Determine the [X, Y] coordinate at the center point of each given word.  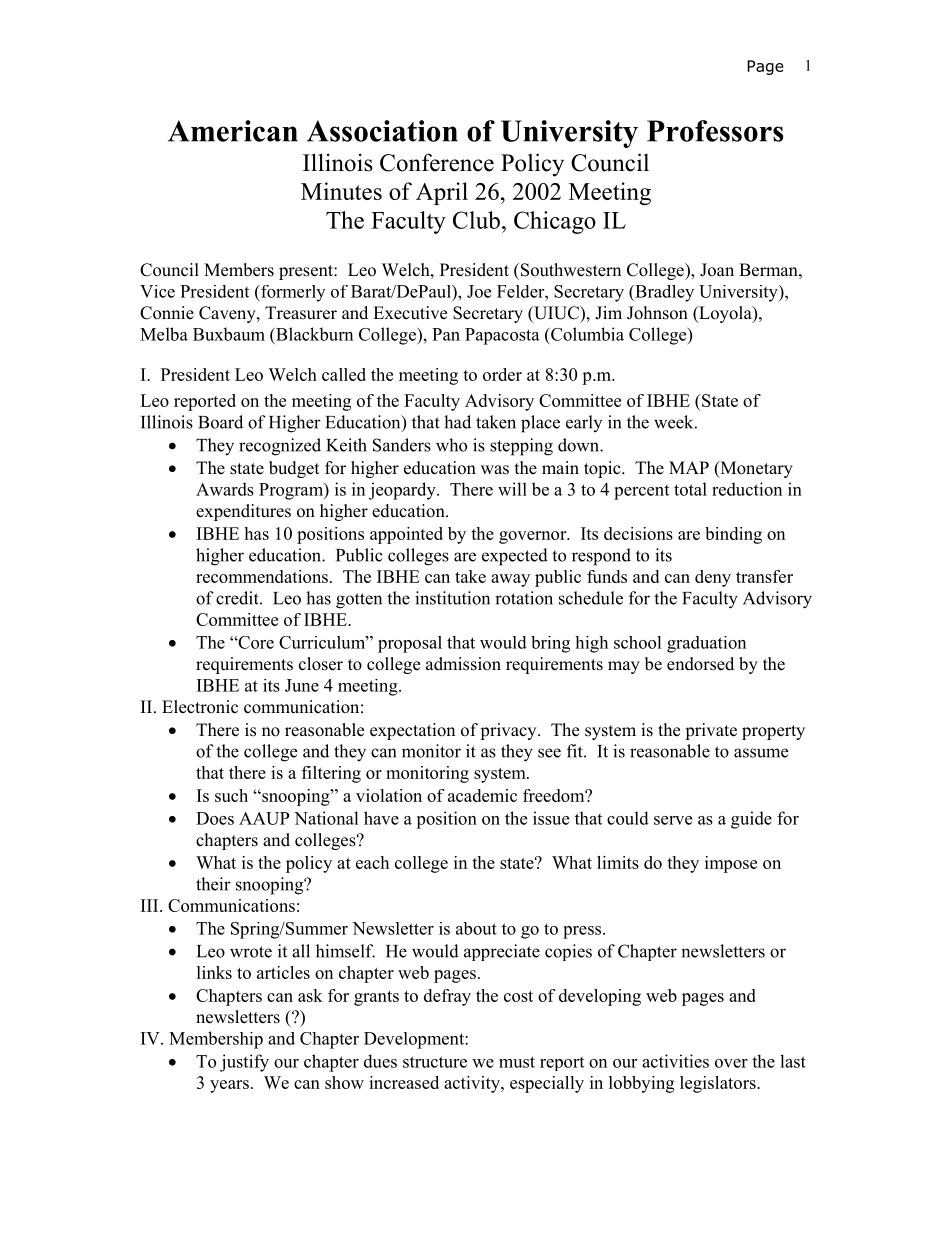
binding [733, 535]
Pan [446, 334]
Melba [164, 334]
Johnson [657, 313]
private [711, 731]
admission [463, 664]
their [213, 884]
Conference [437, 162]
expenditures [243, 512]
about [476, 928]
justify [244, 1063]
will [512, 489]
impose [731, 864]
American [233, 131]
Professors [715, 131]
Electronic [200, 707]
